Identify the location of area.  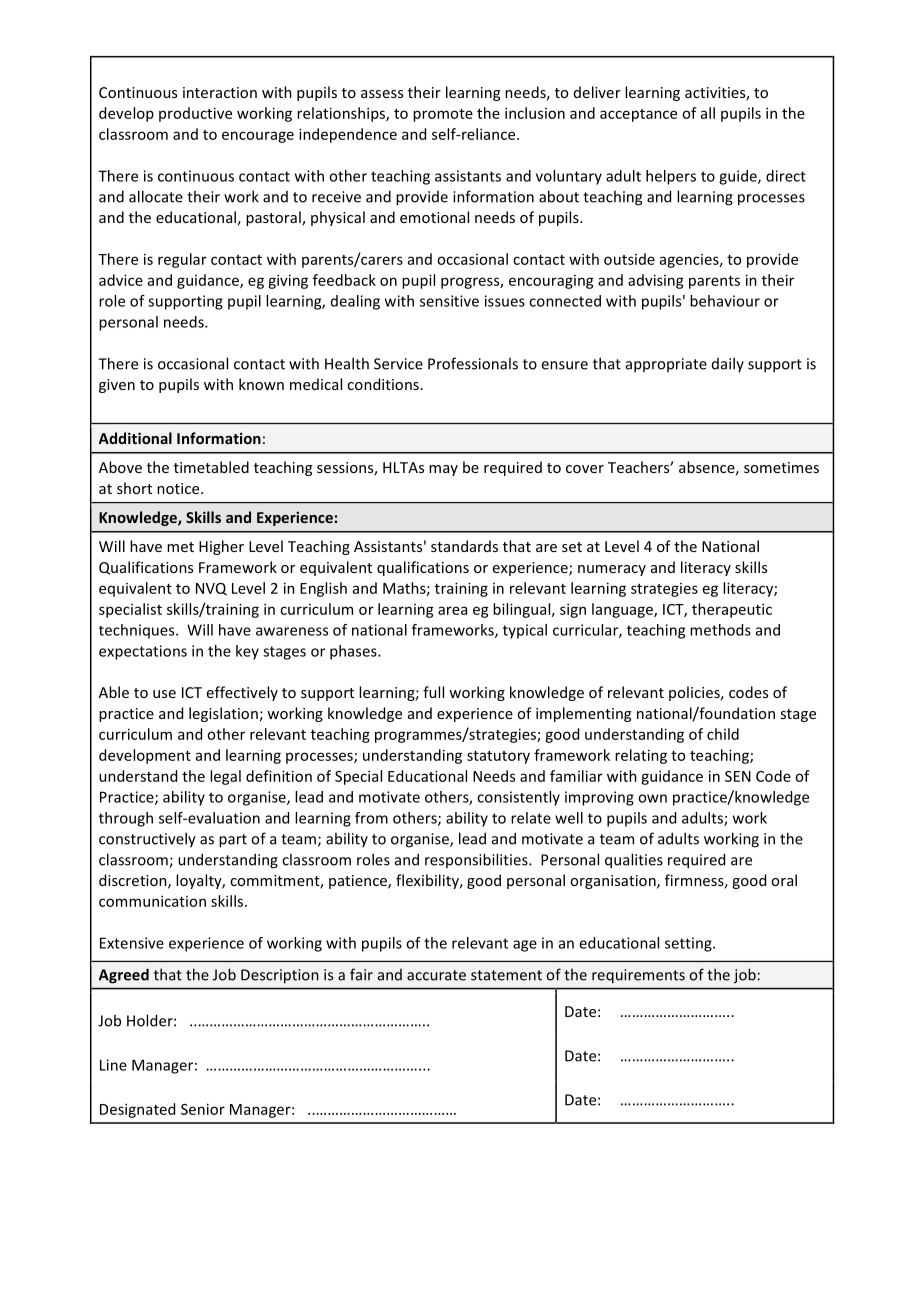
(452, 610).
